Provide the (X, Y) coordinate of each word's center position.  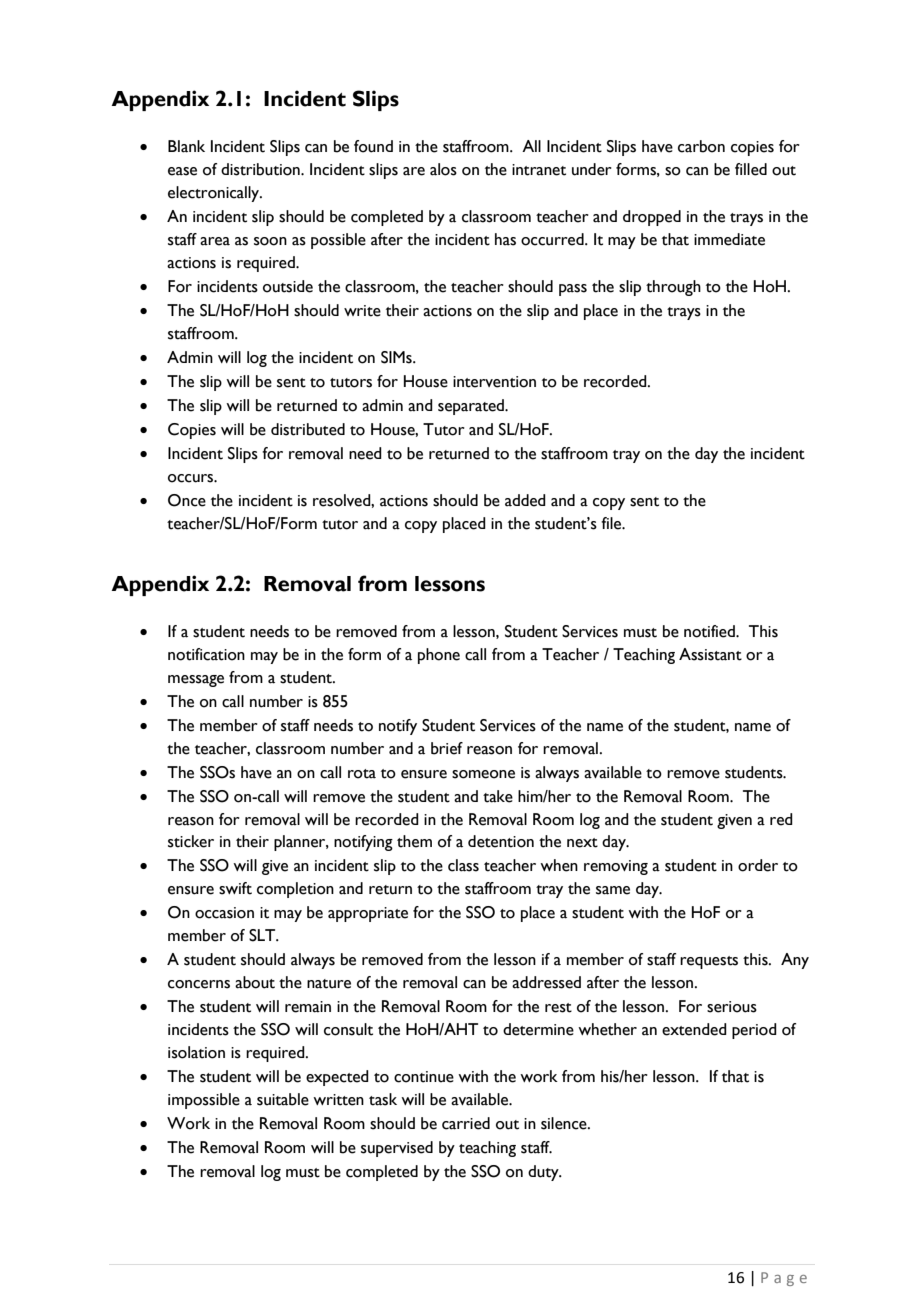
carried (466, 1123)
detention (501, 841)
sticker (191, 841)
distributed (308, 429)
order (758, 865)
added (525, 500)
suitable (283, 1099)
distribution (261, 169)
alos (443, 169)
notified (710, 631)
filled (751, 169)
